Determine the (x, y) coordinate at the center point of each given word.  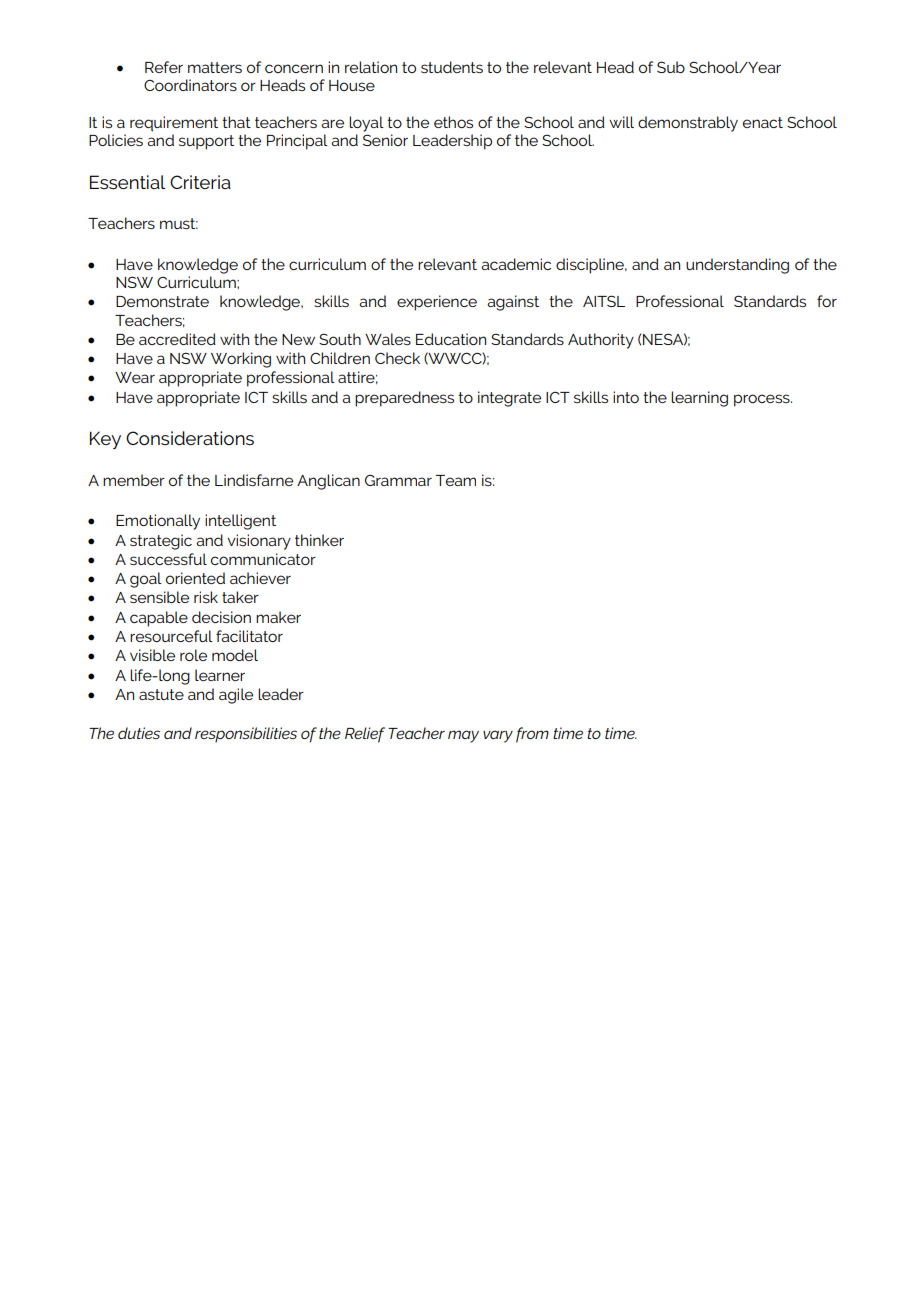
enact (763, 122)
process (763, 400)
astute (161, 694)
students (452, 67)
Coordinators (190, 85)
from (532, 735)
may (463, 736)
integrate (509, 399)
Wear (135, 377)
